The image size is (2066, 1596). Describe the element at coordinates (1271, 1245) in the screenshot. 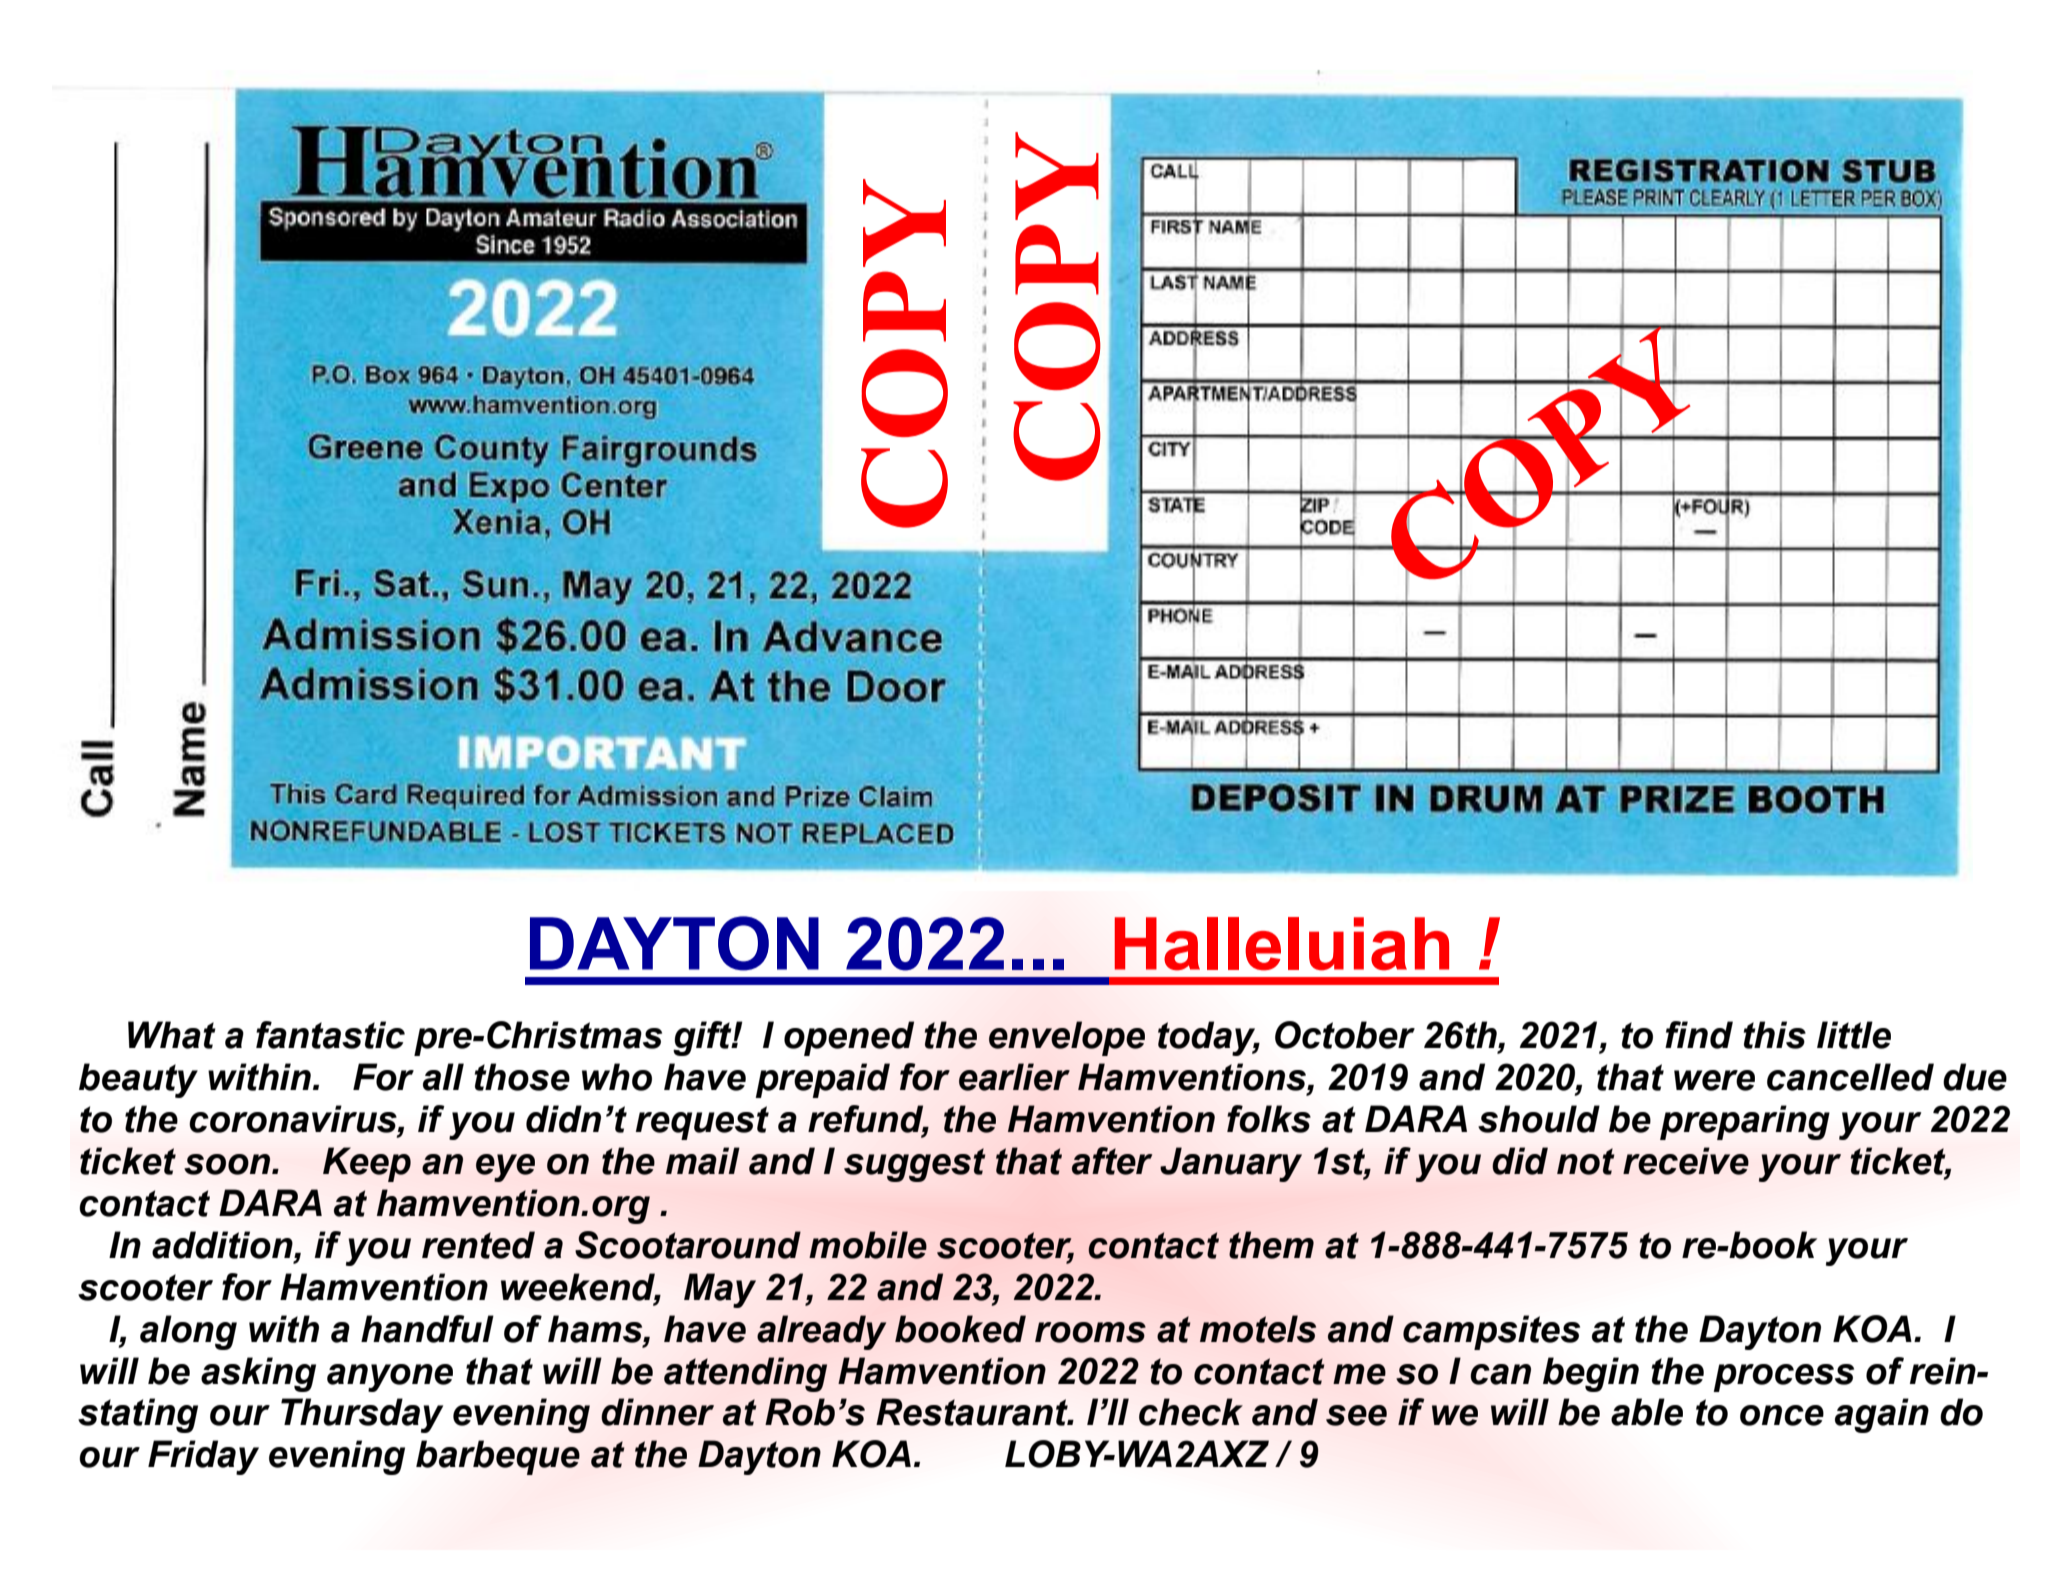

I see `them` at that location.
